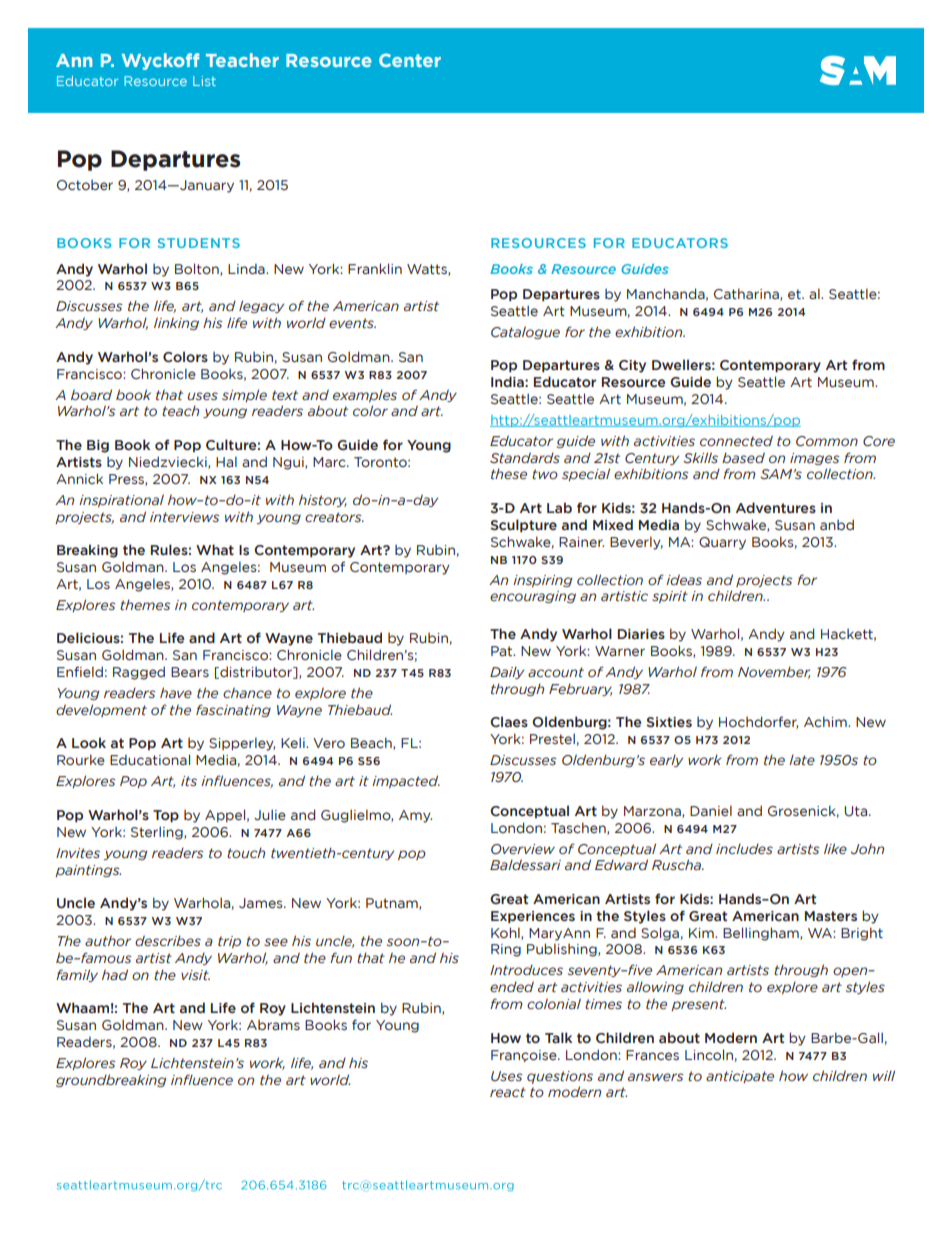  Describe the element at coordinates (428, 270) in the screenshot. I see `Watts` at that location.
